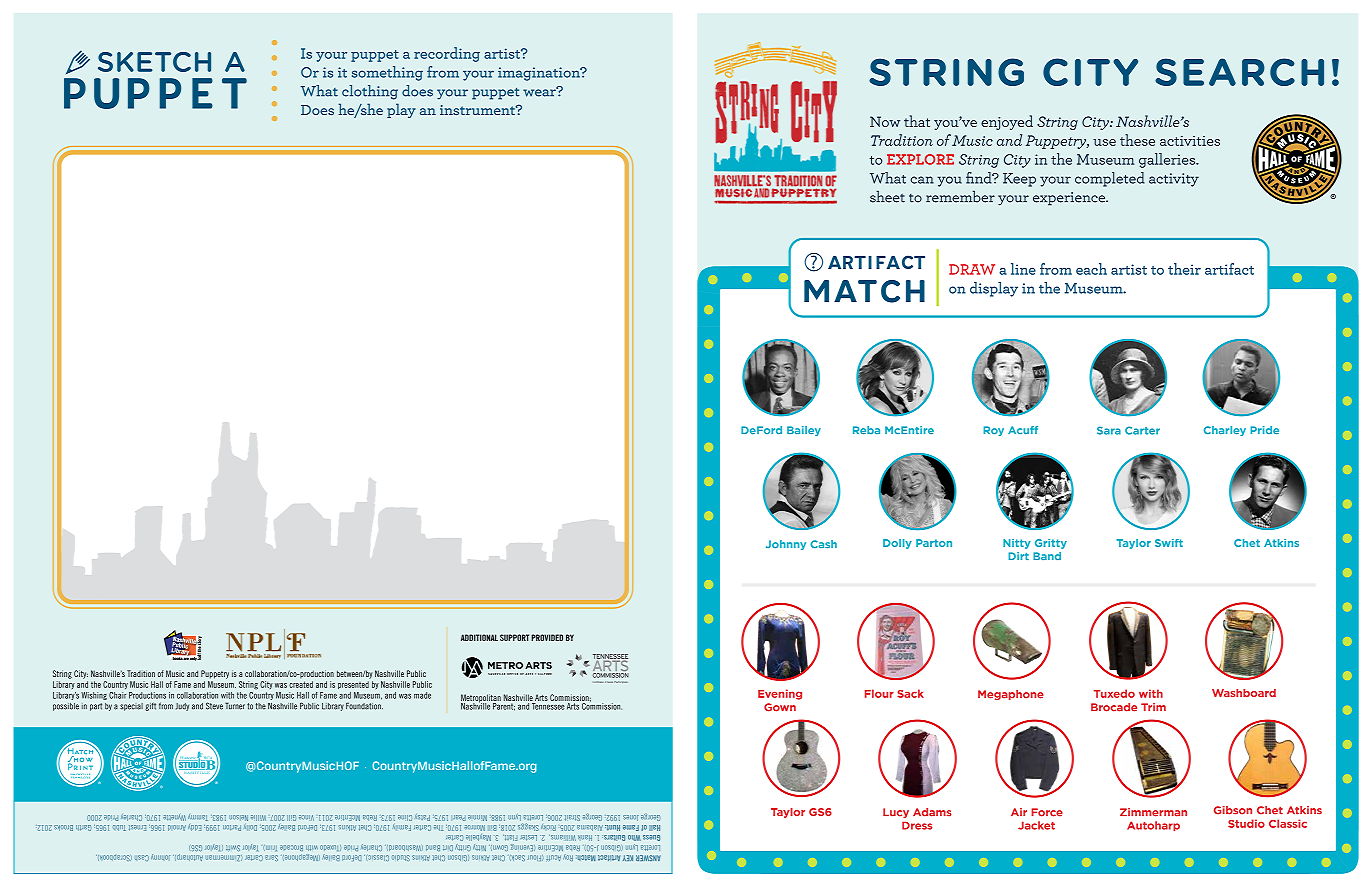 Image resolution: width=1372 pixels, height=887 pixels. What do you see at coordinates (479, 637) in the screenshot?
I see `ADDITIONAL` at bounding box center [479, 637].
